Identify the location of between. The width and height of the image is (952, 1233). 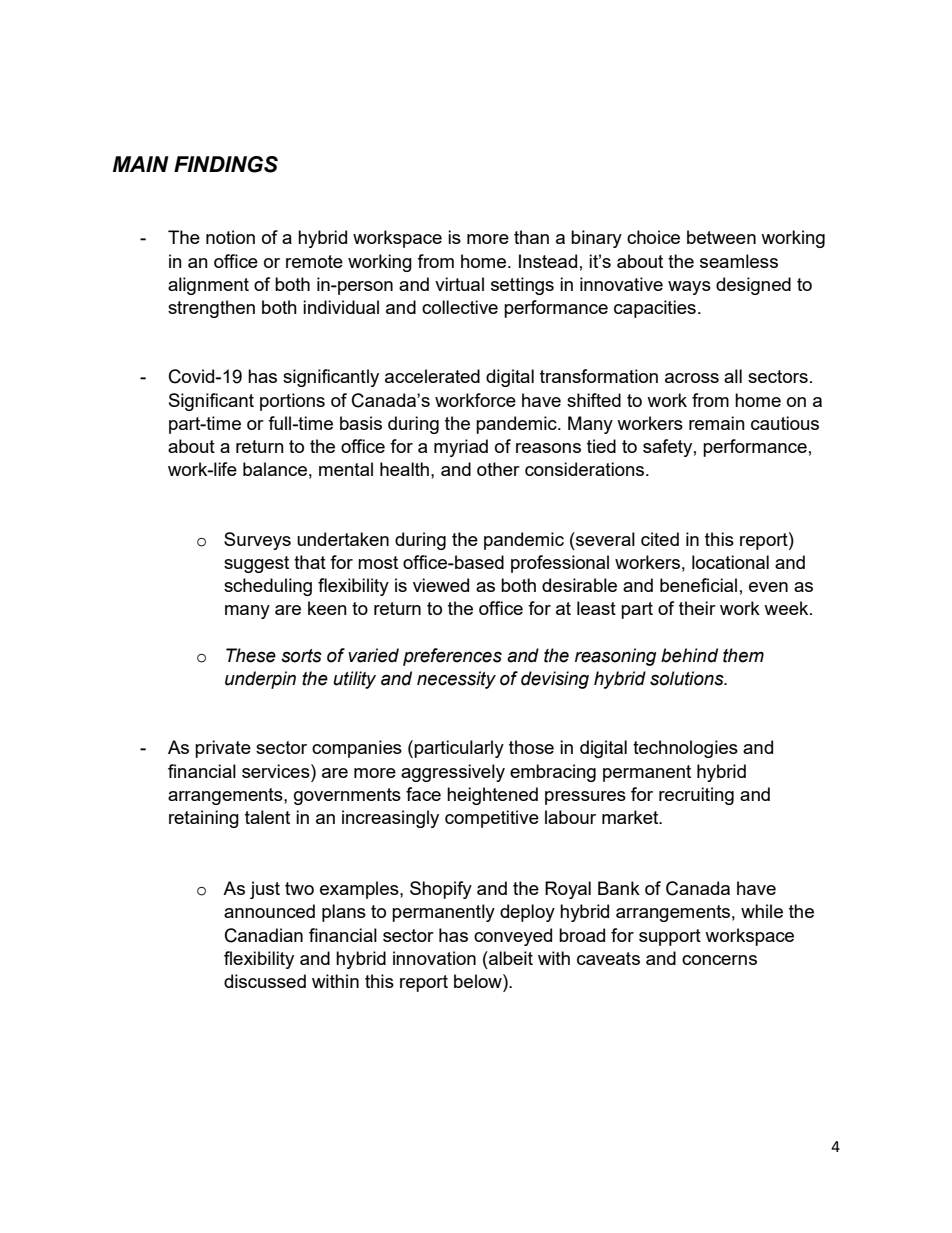
(721, 237).
